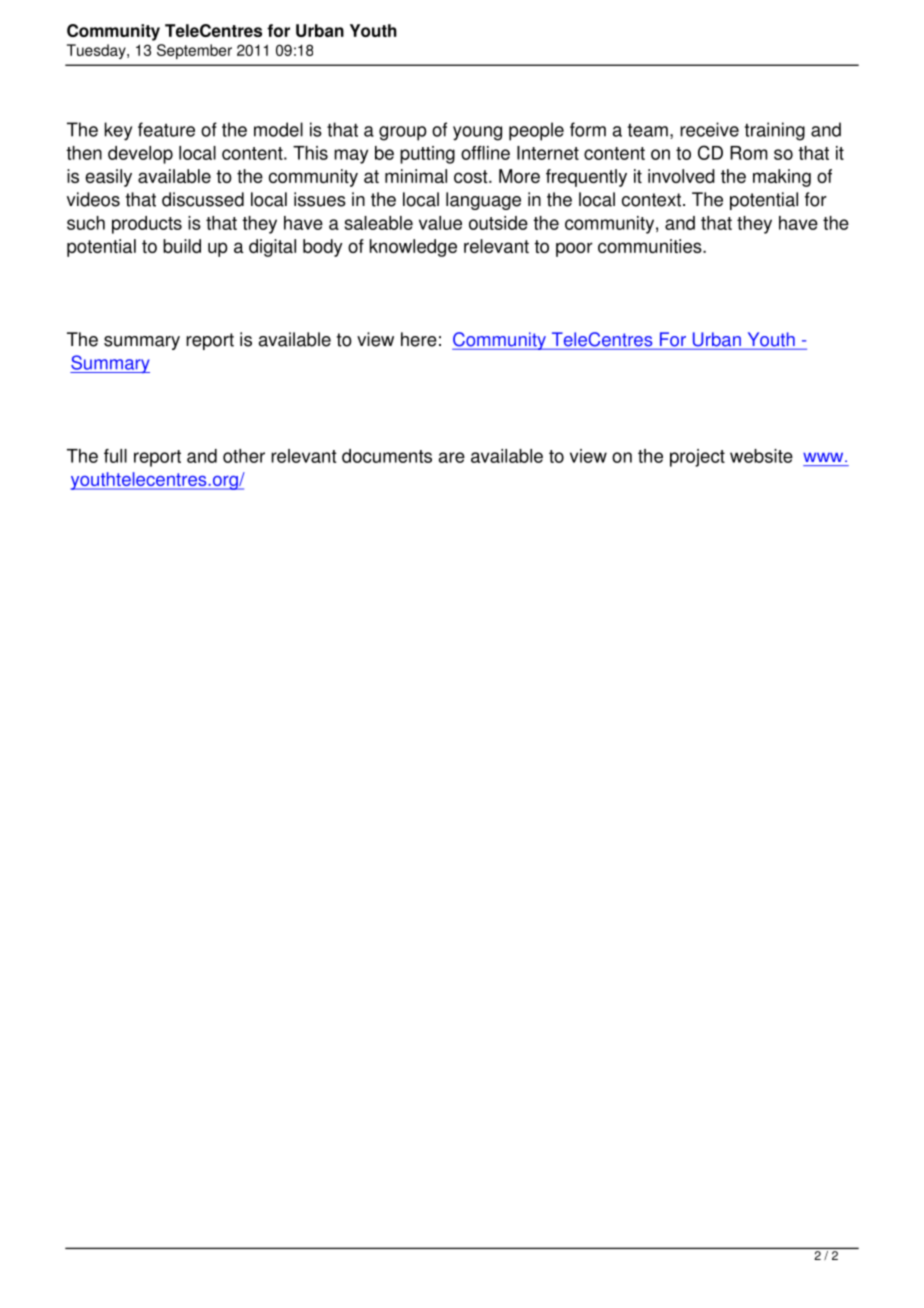  I want to click on build, so click(182, 246).
